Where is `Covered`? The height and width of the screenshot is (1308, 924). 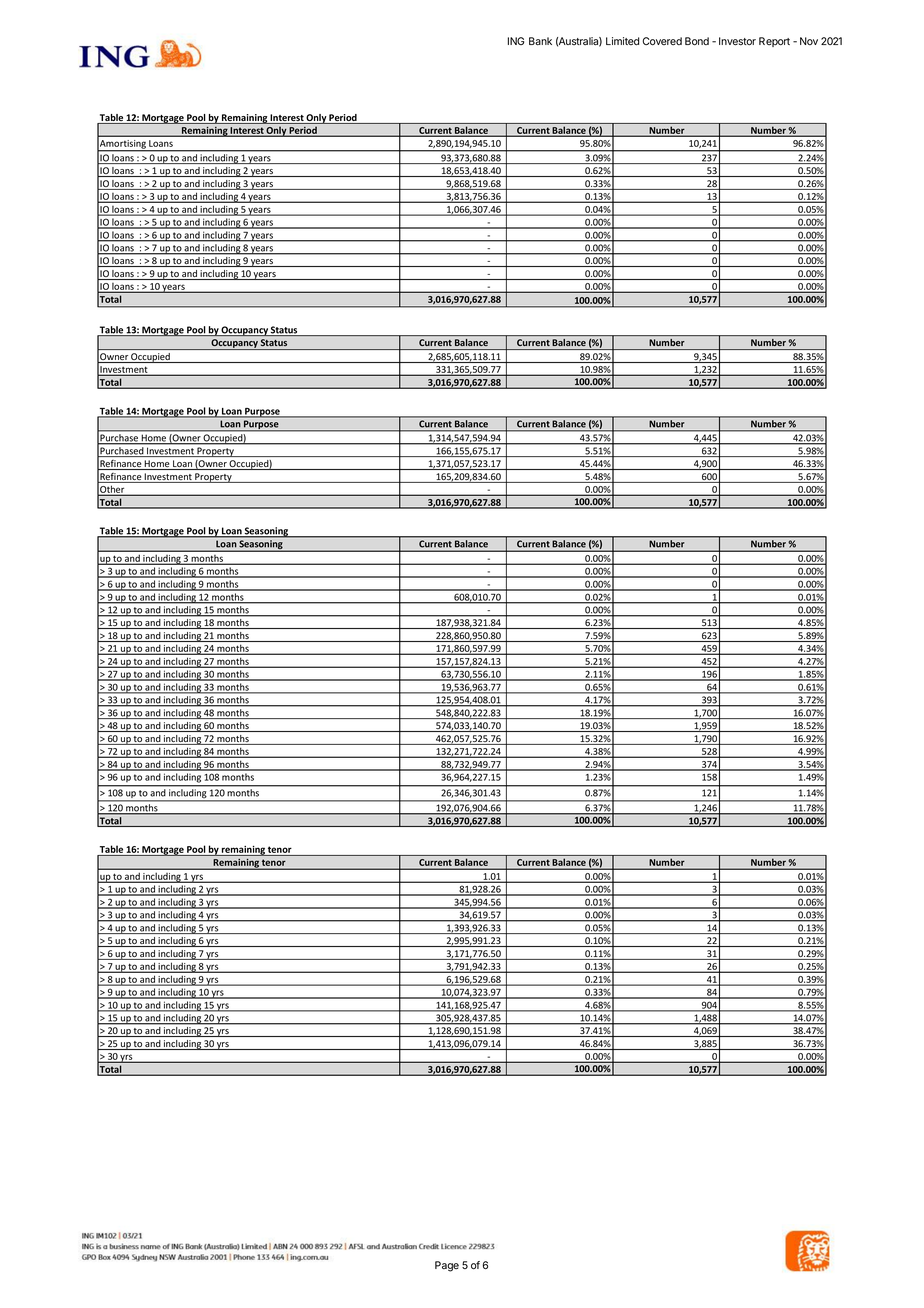
Covered is located at coordinates (662, 41).
